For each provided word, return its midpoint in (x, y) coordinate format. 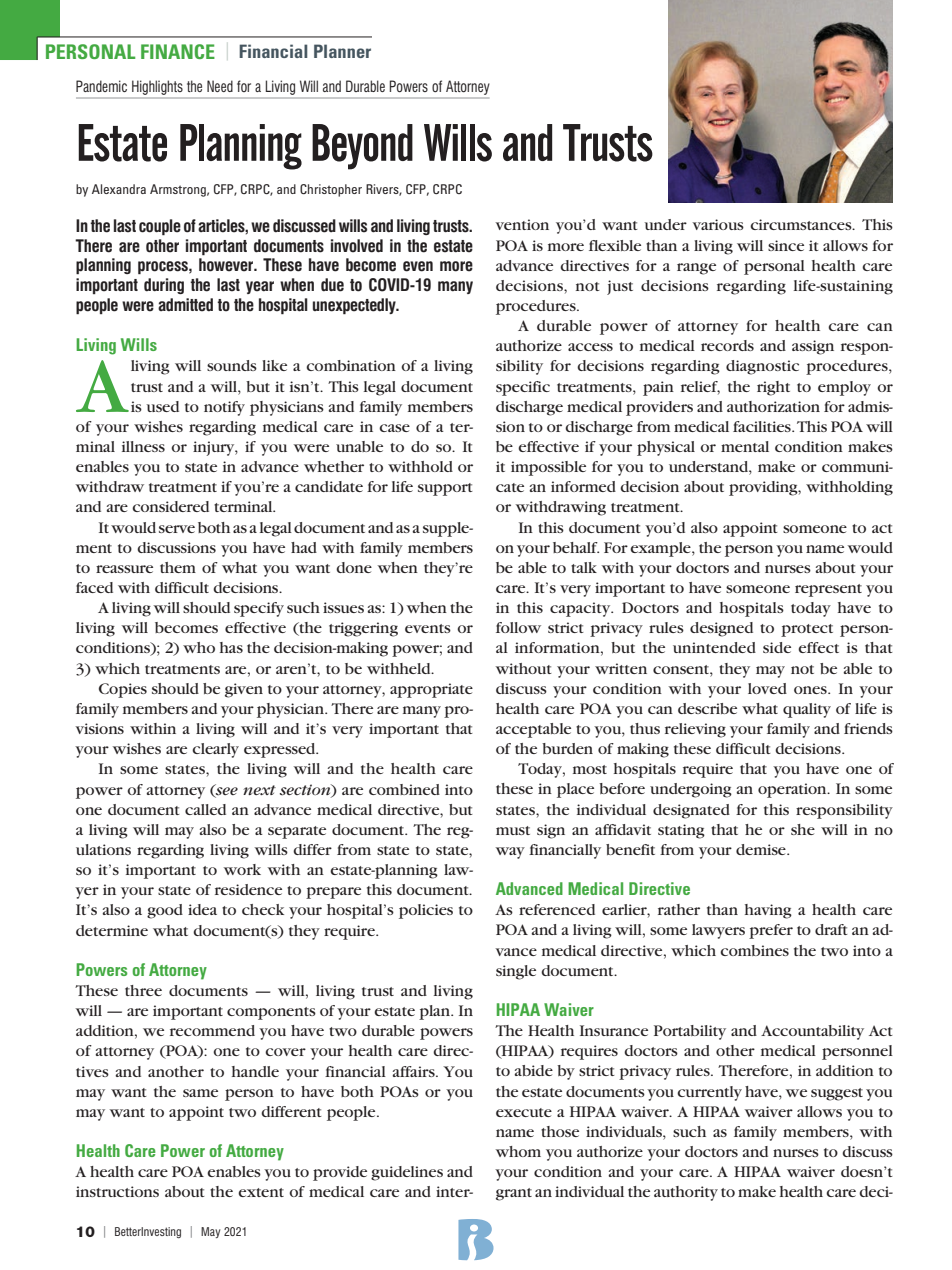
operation (793, 790)
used (163, 406)
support (445, 489)
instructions (117, 1191)
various (718, 224)
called (205, 809)
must (513, 830)
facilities (763, 426)
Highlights (157, 88)
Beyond (362, 147)
